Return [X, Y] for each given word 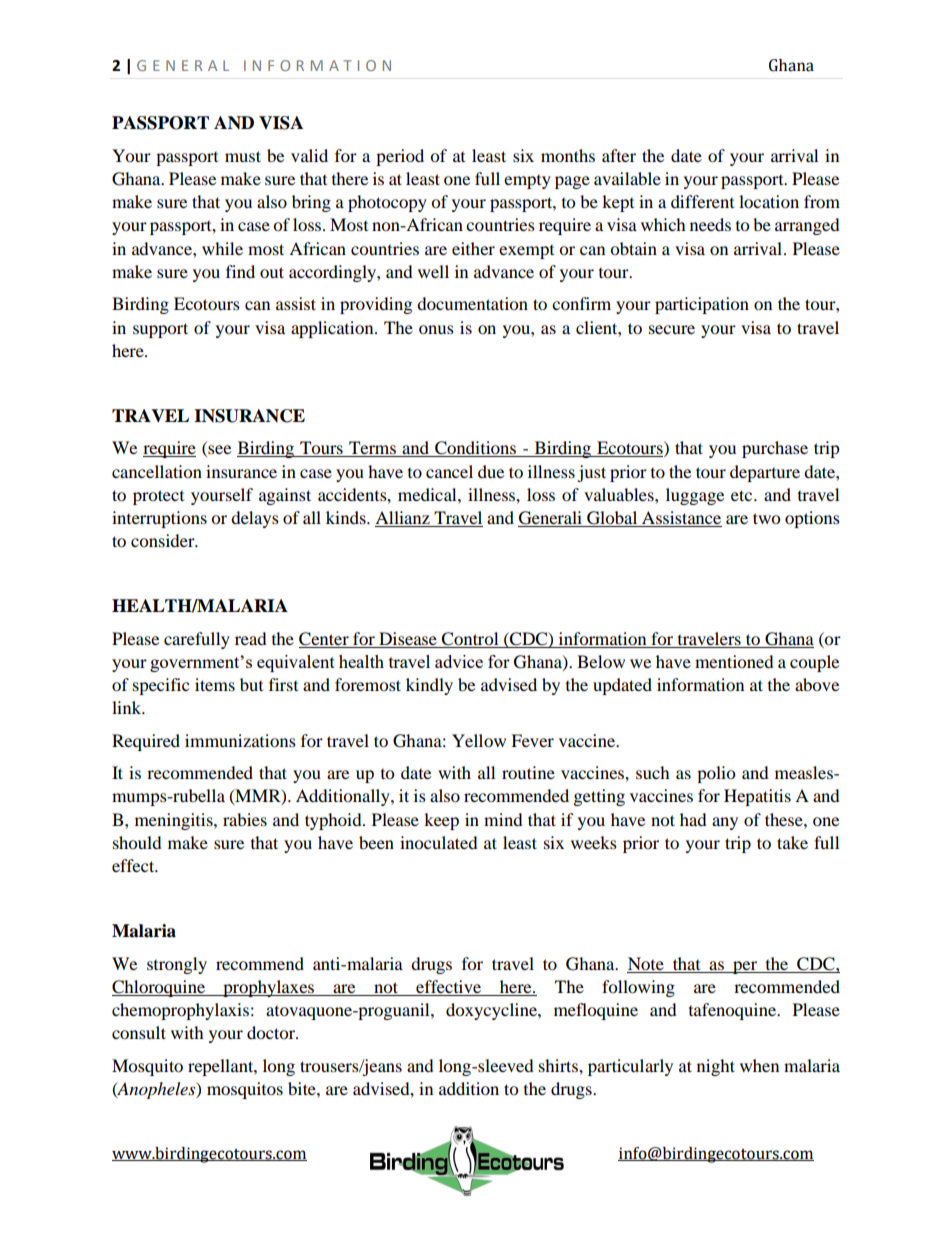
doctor [272, 1032]
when [759, 1065]
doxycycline [492, 1011]
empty [527, 182]
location [769, 201]
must [243, 156]
